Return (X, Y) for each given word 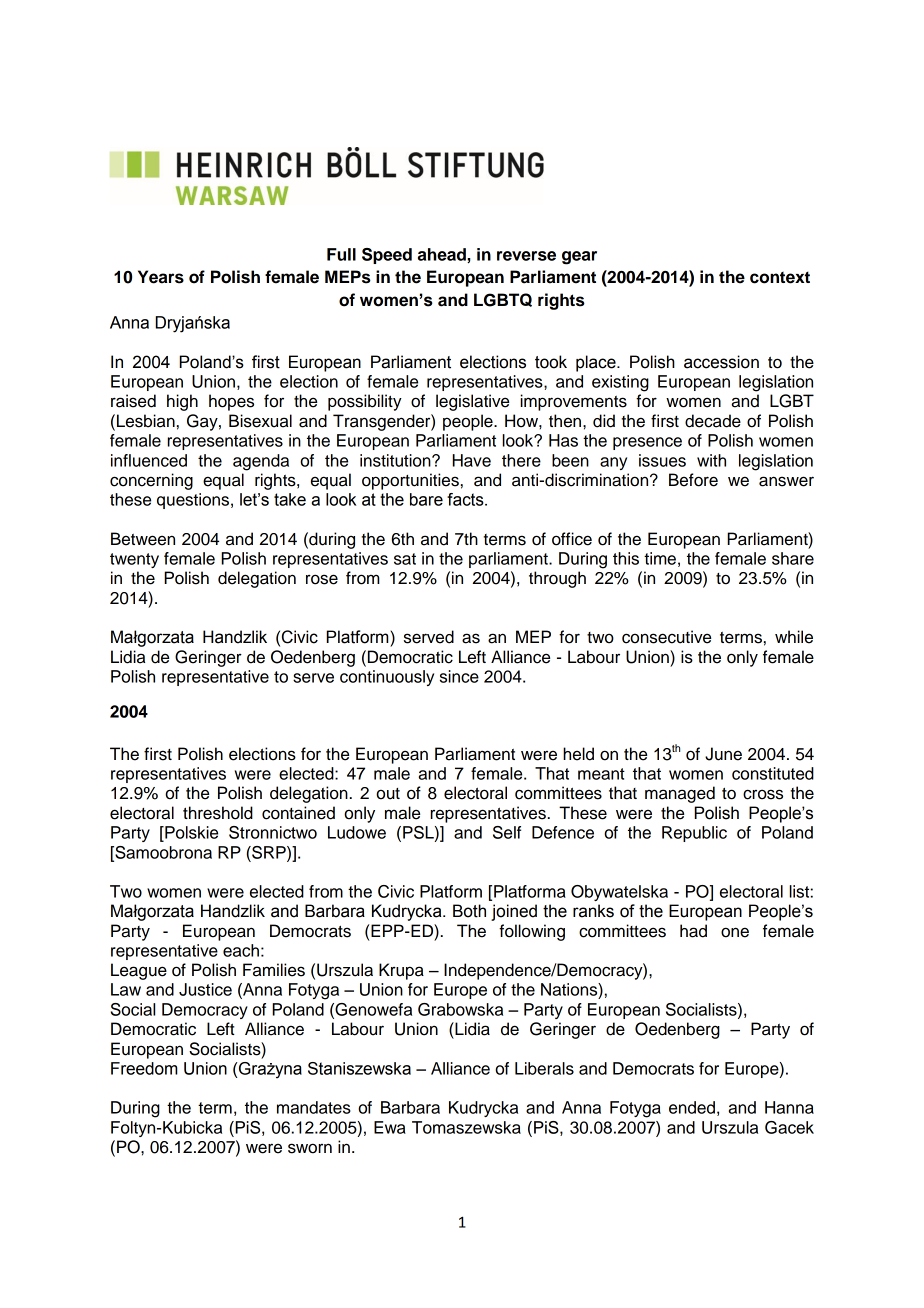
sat (405, 559)
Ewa (390, 1127)
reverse (526, 256)
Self (507, 832)
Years (161, 277)
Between (143, 539)
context (780, 277)
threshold (218, 813)
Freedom (144, 1068)
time (660, 558)
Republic (694, 834)
